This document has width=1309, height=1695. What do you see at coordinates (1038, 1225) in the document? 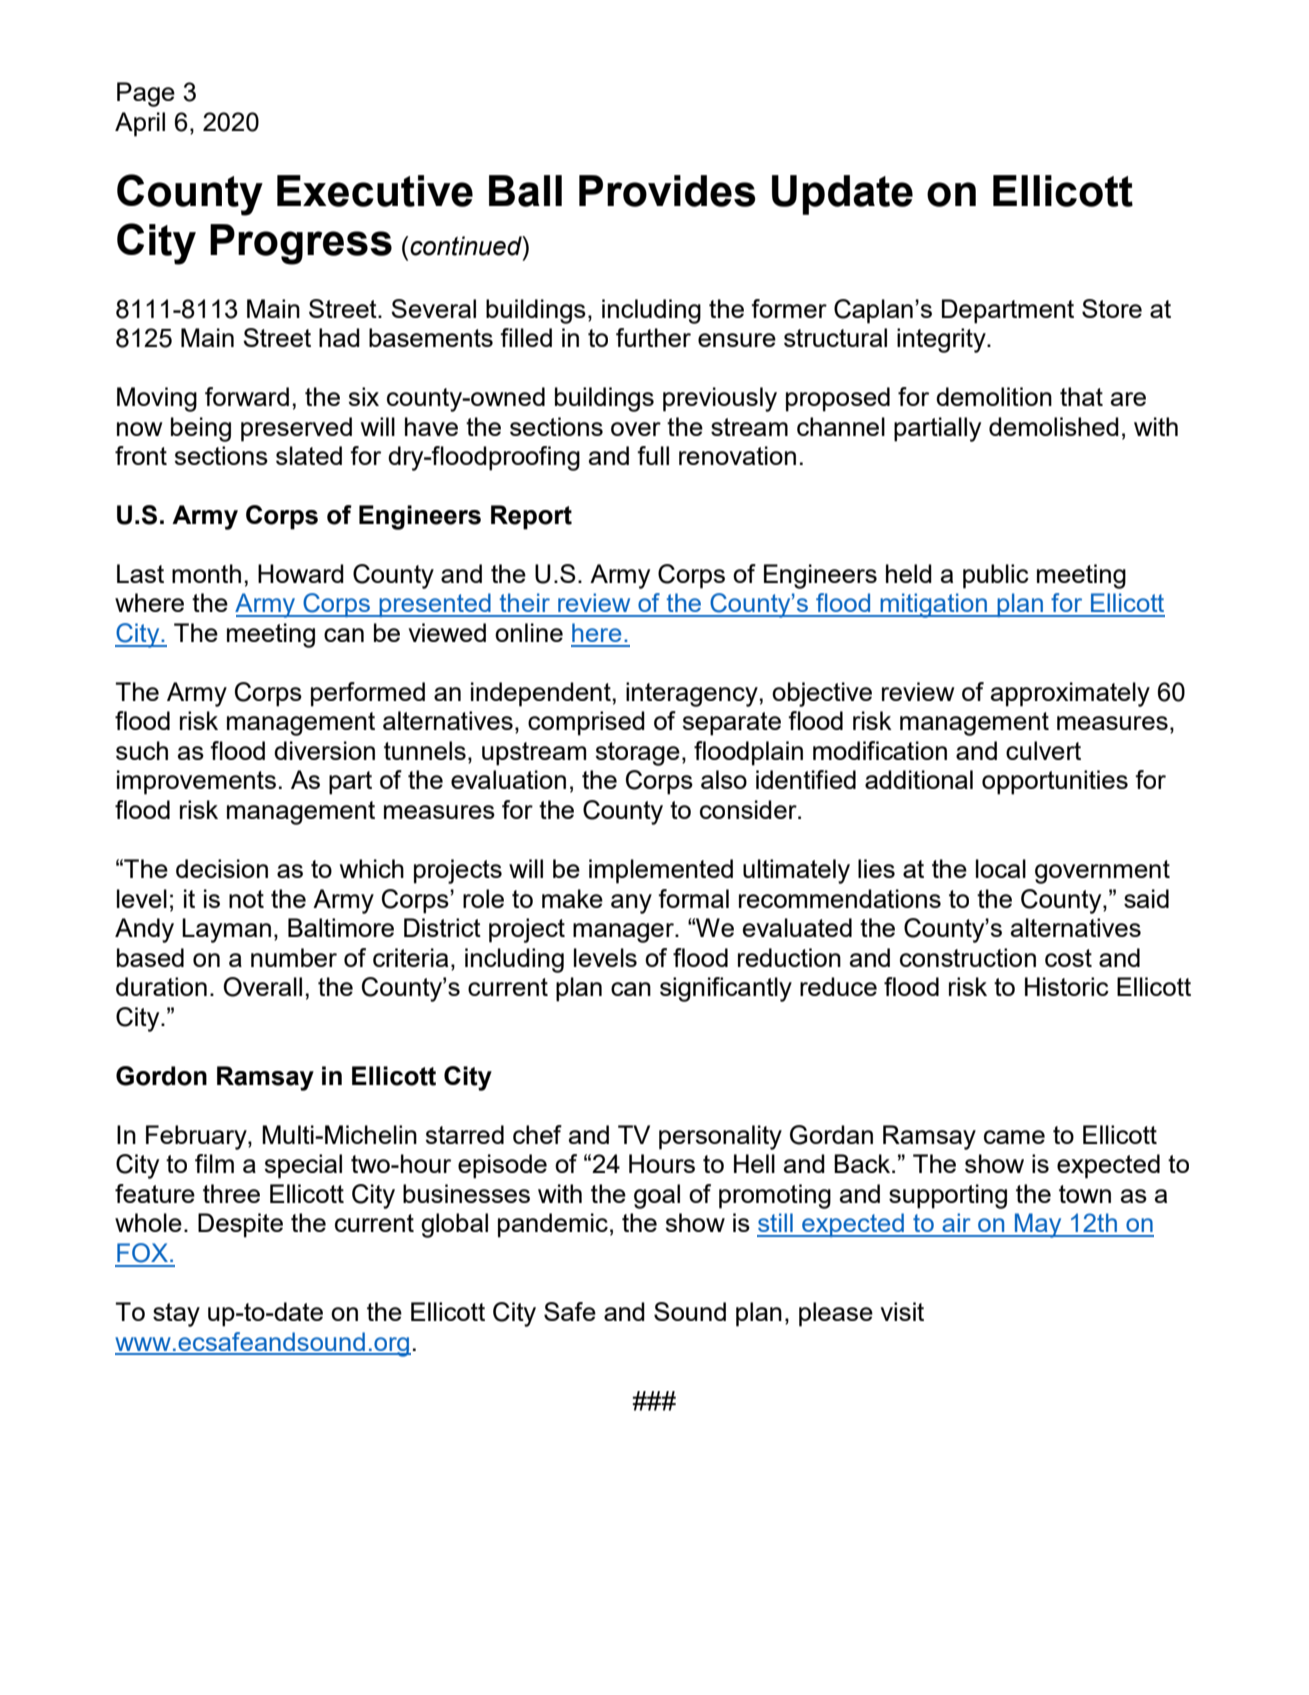
I see `May` at bounding box center [1038, 1225].
